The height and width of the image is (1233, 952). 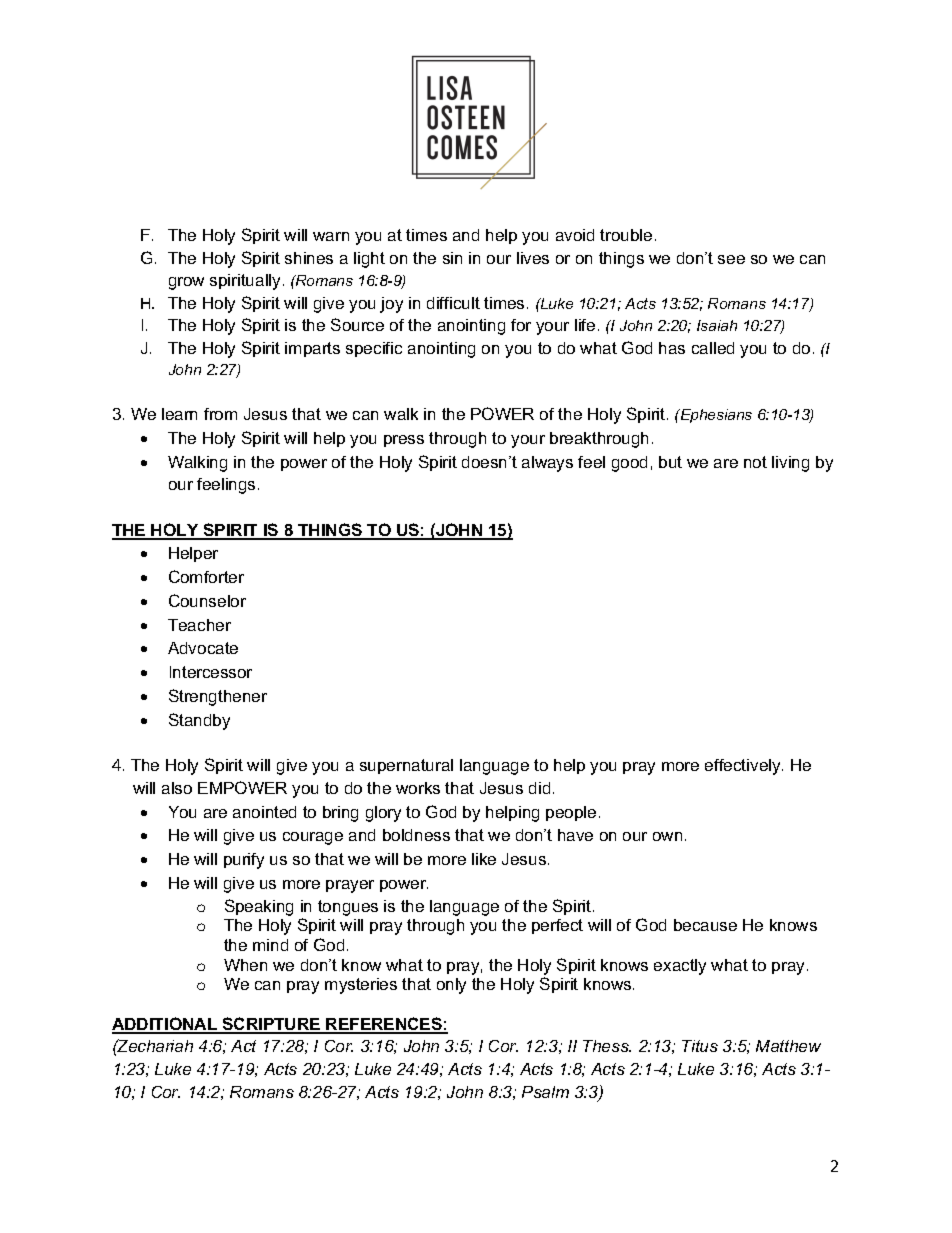 I want to click on supernatural, so click(x=406, y=766).
